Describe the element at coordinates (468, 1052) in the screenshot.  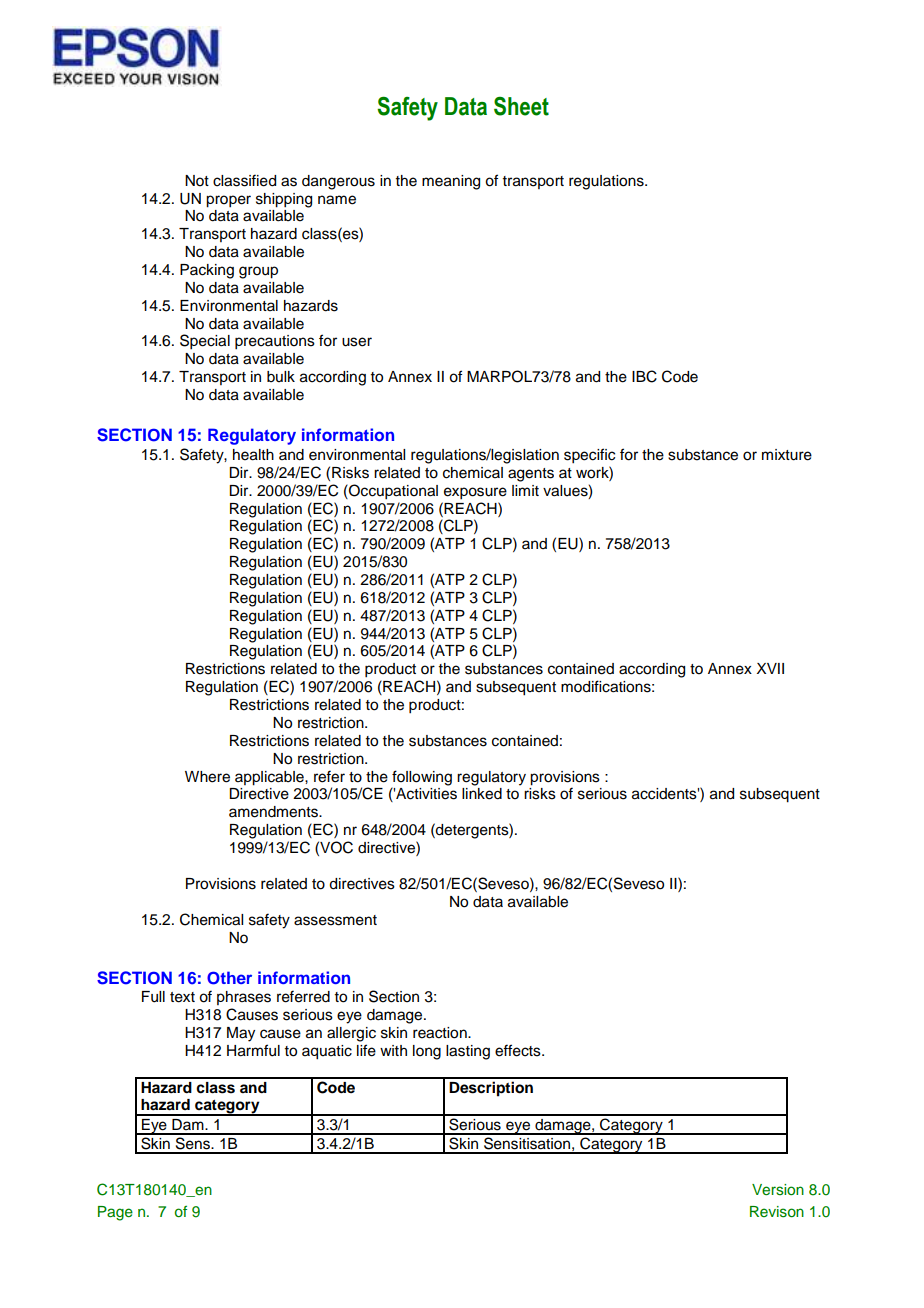
I see `lasting` at that location.
